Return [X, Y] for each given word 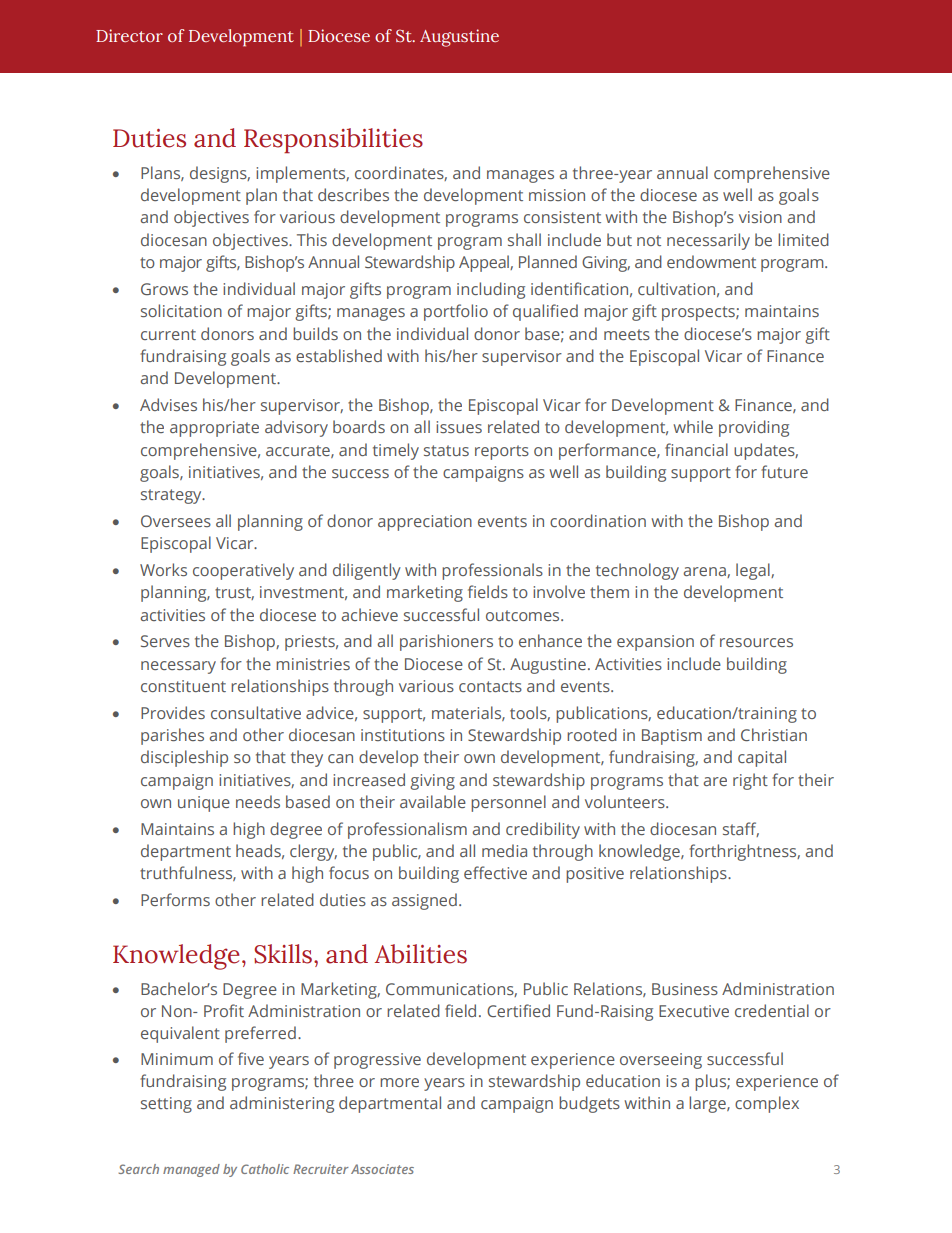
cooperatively [243, 571]
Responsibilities [333, 140]
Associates [382, 1169]
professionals [492, 571]
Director [129, 35]
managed [191, 1170]
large [708, 1104]
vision [760, 217]
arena [705, 572]
